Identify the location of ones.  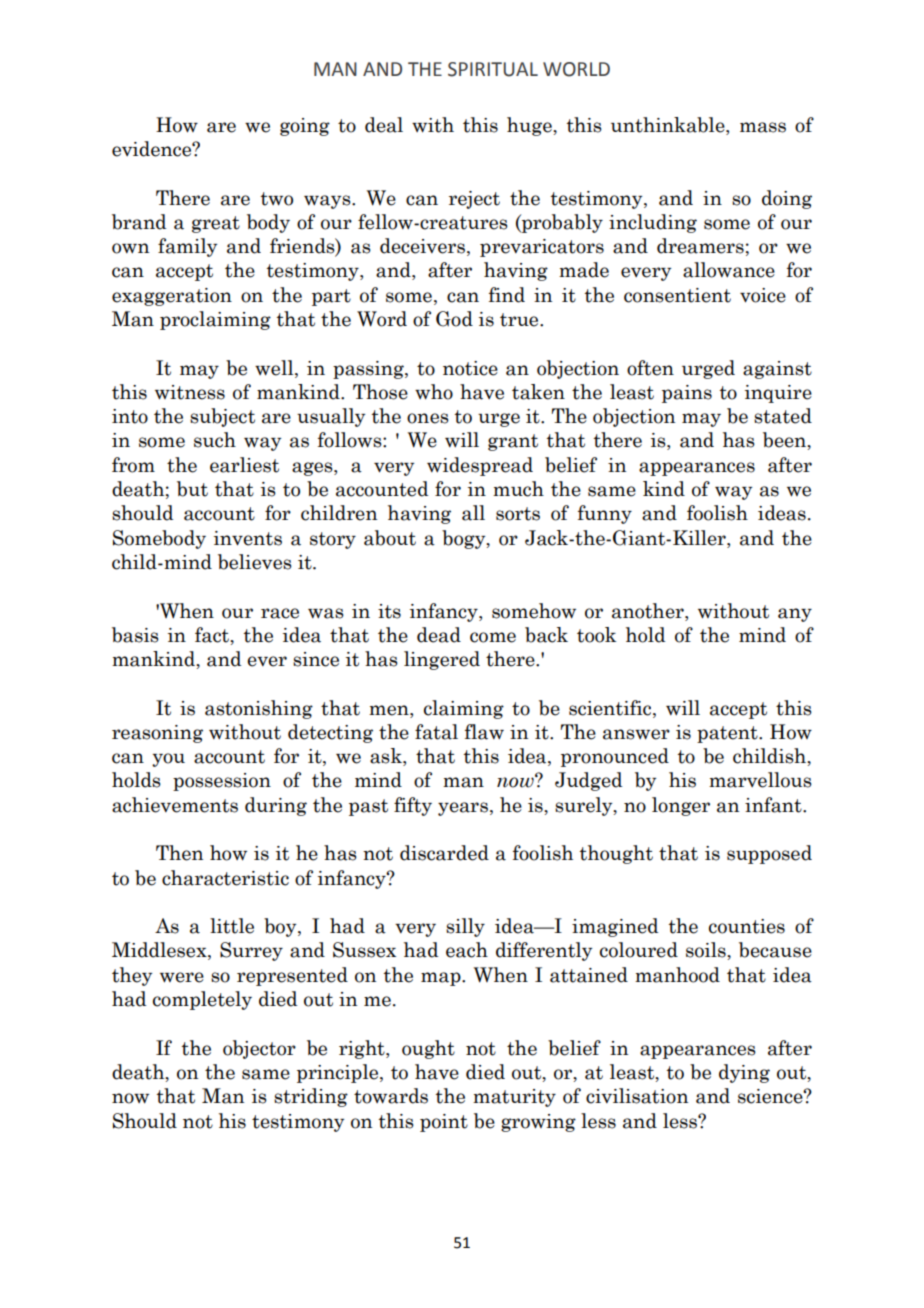
(428, 418).
